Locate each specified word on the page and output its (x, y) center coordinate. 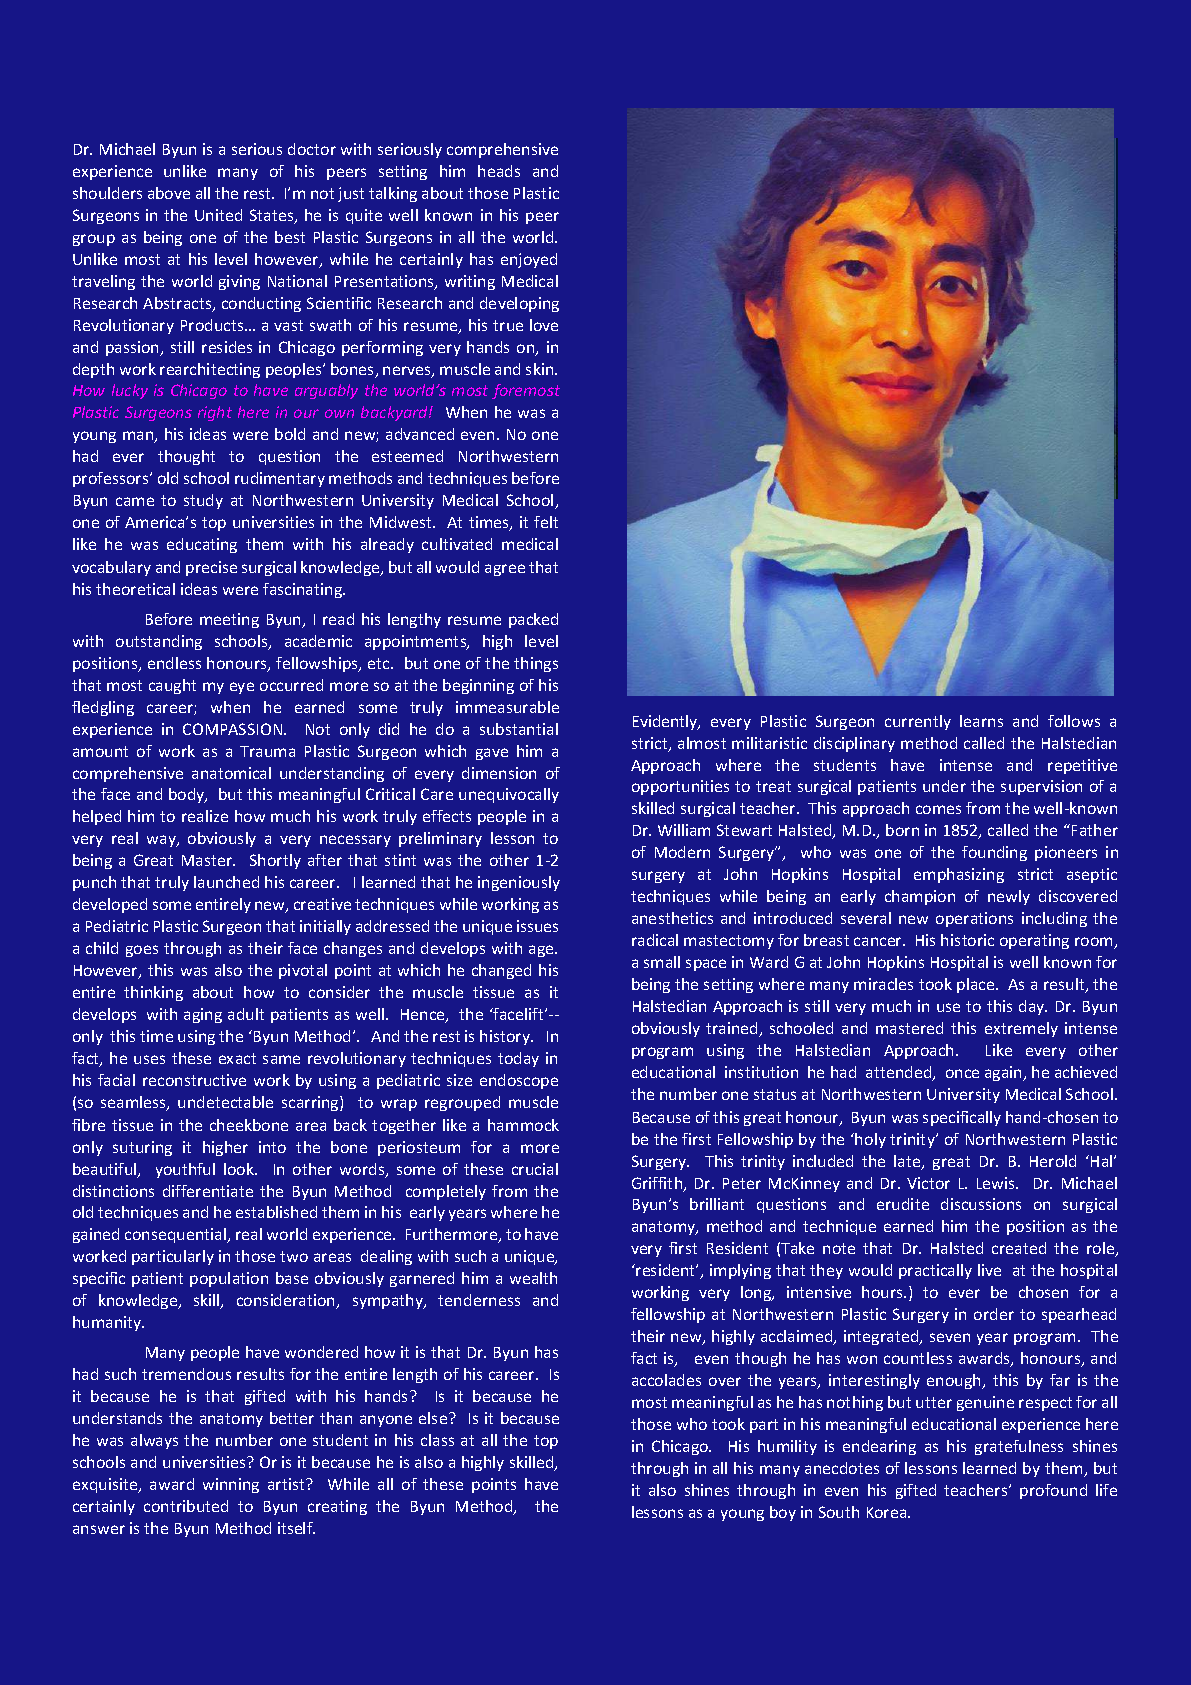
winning (231, 1485)
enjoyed (529, 260)
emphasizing (959, 875)
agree (505, 570)
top (546, 1442)
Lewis (997, 1183)
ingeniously (519, 883)
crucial (535, 1169)
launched (226, 882)
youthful (185, 1170)
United (218, 215)
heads (499, 171)
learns (981, 721)
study (203, 501)
